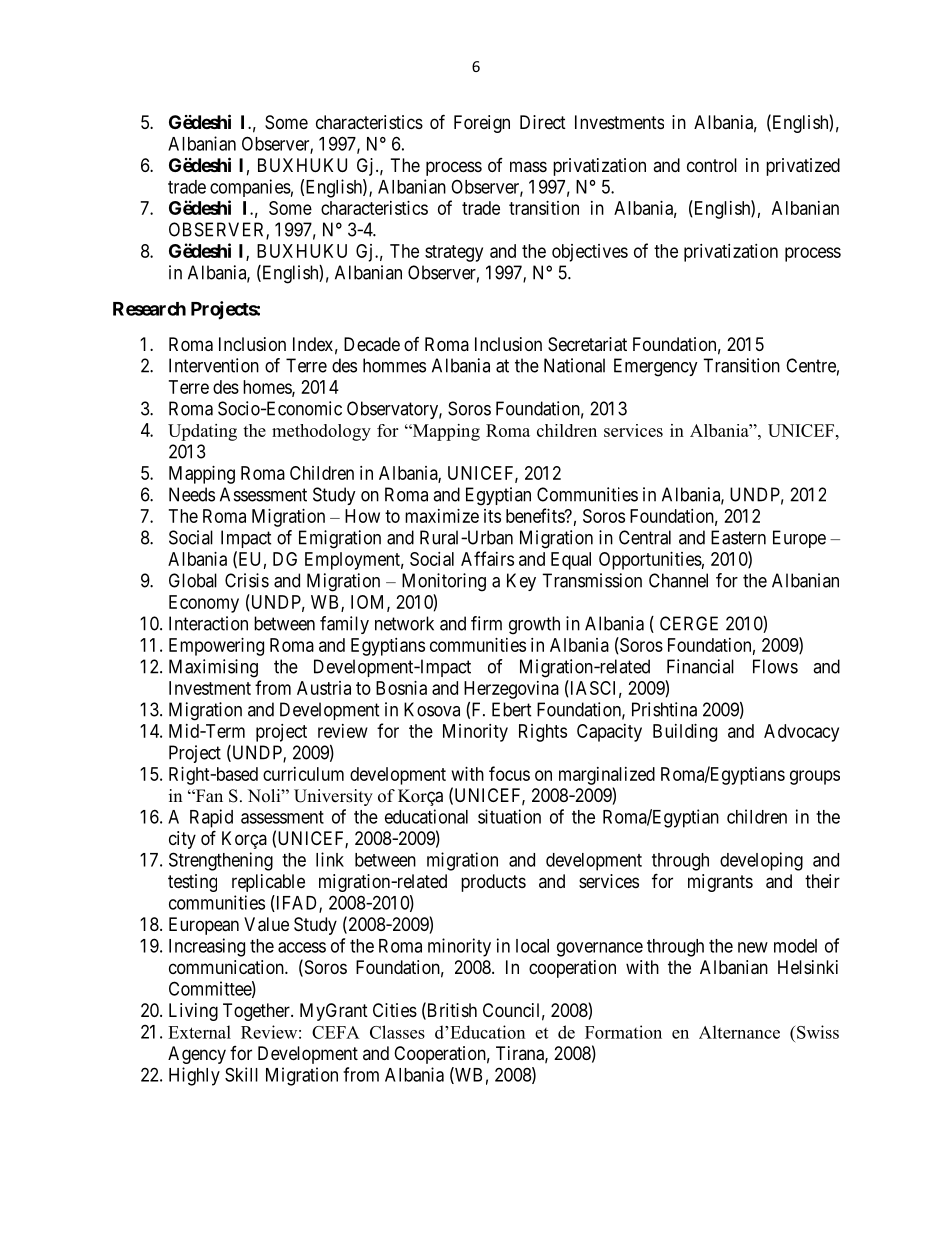  I want to click on National, so click(574, 365).
